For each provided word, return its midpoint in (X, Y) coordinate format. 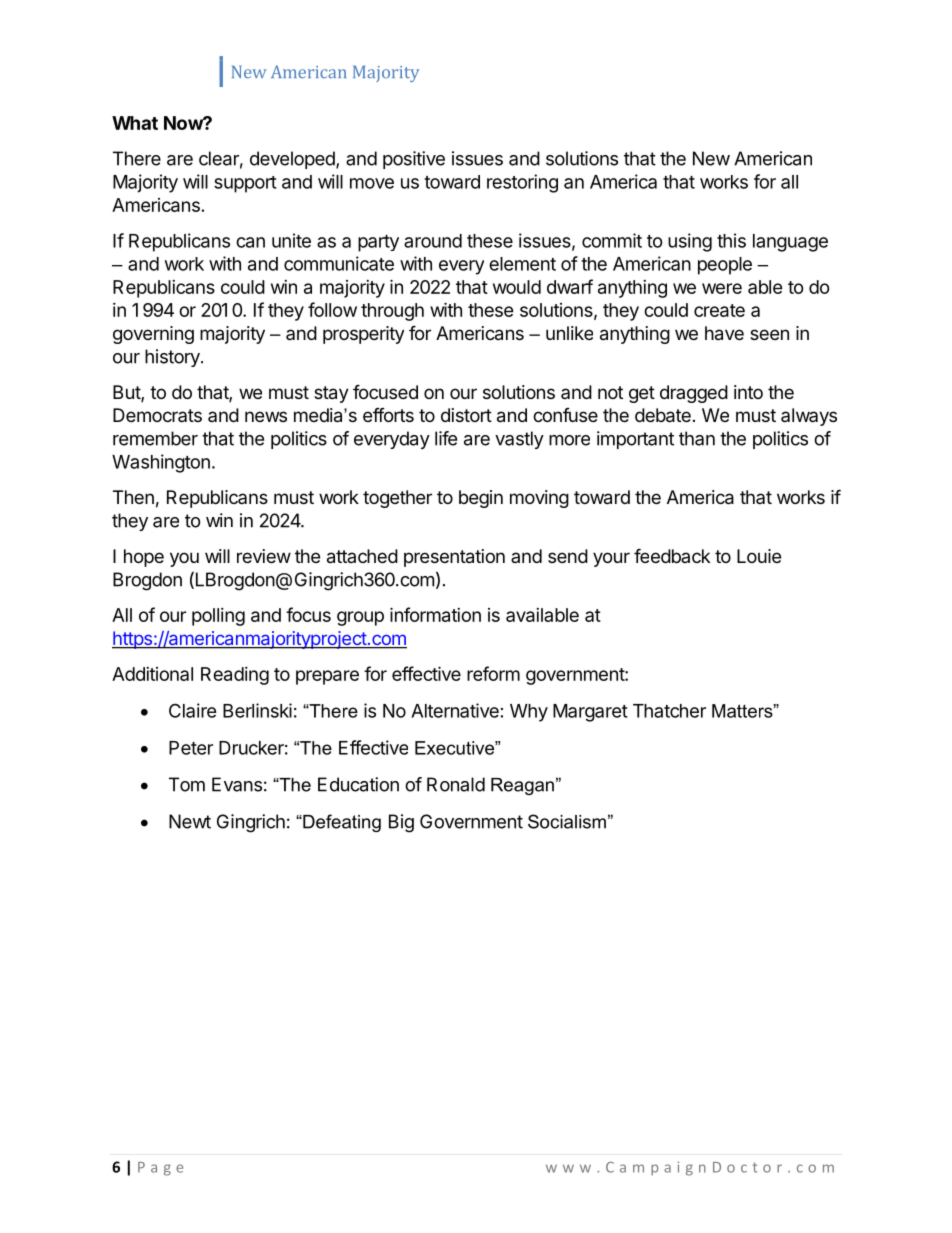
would (517, 287)
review (264, 556)
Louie (759, 556)
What (135, 123)
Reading (235, 676)
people (725, 266)
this (731, 240)
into (748, 392)
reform (493, 673)
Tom (187, 784)
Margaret (590, 713)
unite (291, 240)
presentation (454, 558)
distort (466, 415)
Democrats (157, 415)
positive (414, 160)
